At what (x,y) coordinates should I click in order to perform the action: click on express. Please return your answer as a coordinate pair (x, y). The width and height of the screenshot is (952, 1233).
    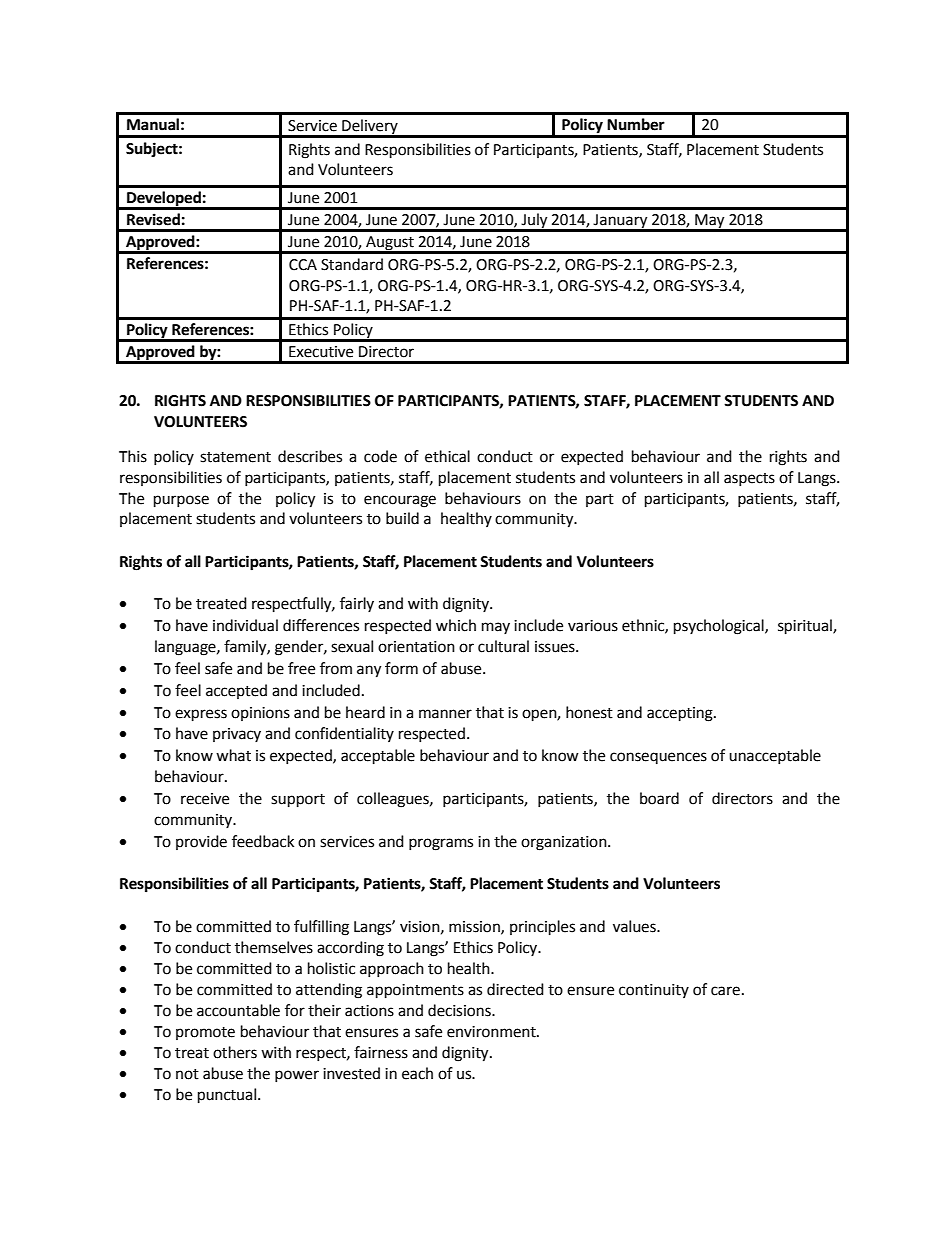
    Looking at the image, I should click on (201, 715).
